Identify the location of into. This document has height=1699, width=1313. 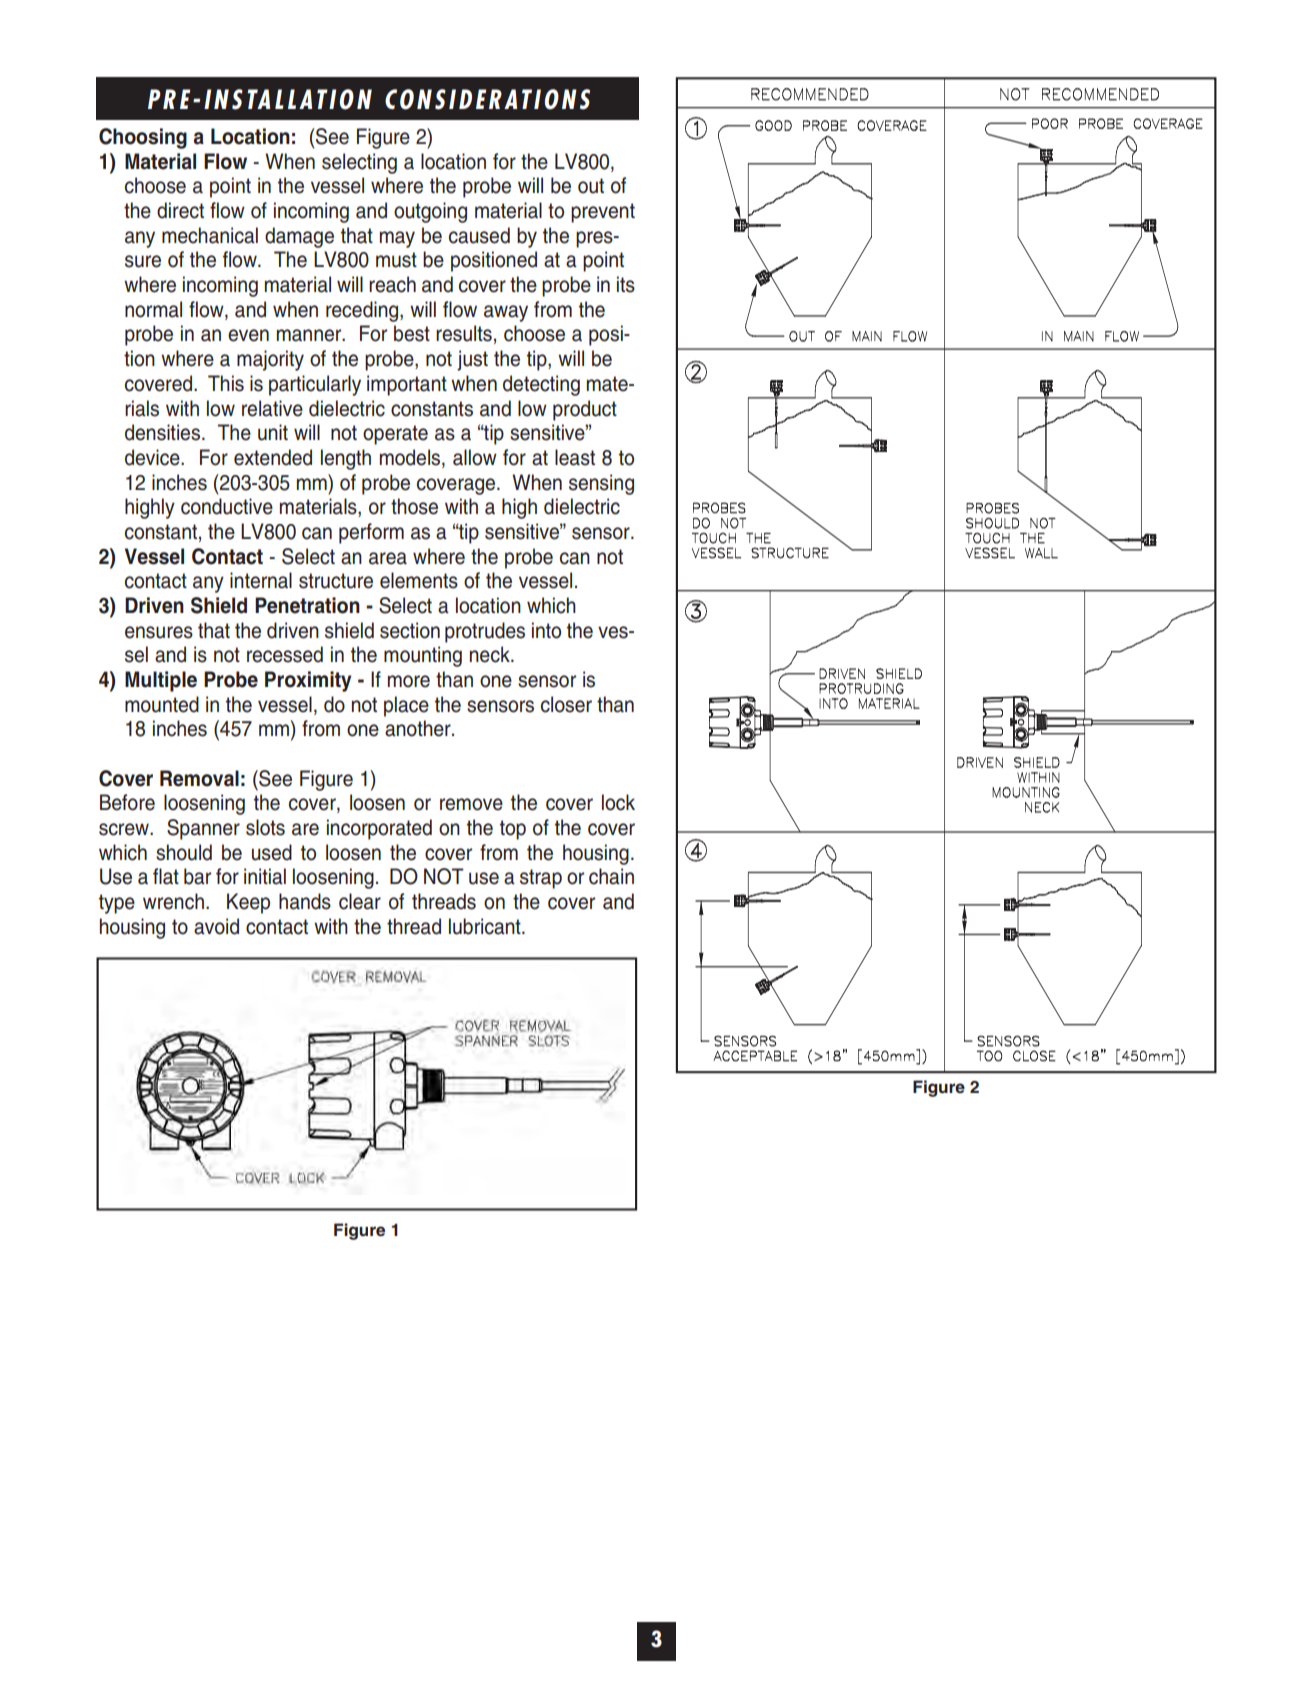
(546, 630).
